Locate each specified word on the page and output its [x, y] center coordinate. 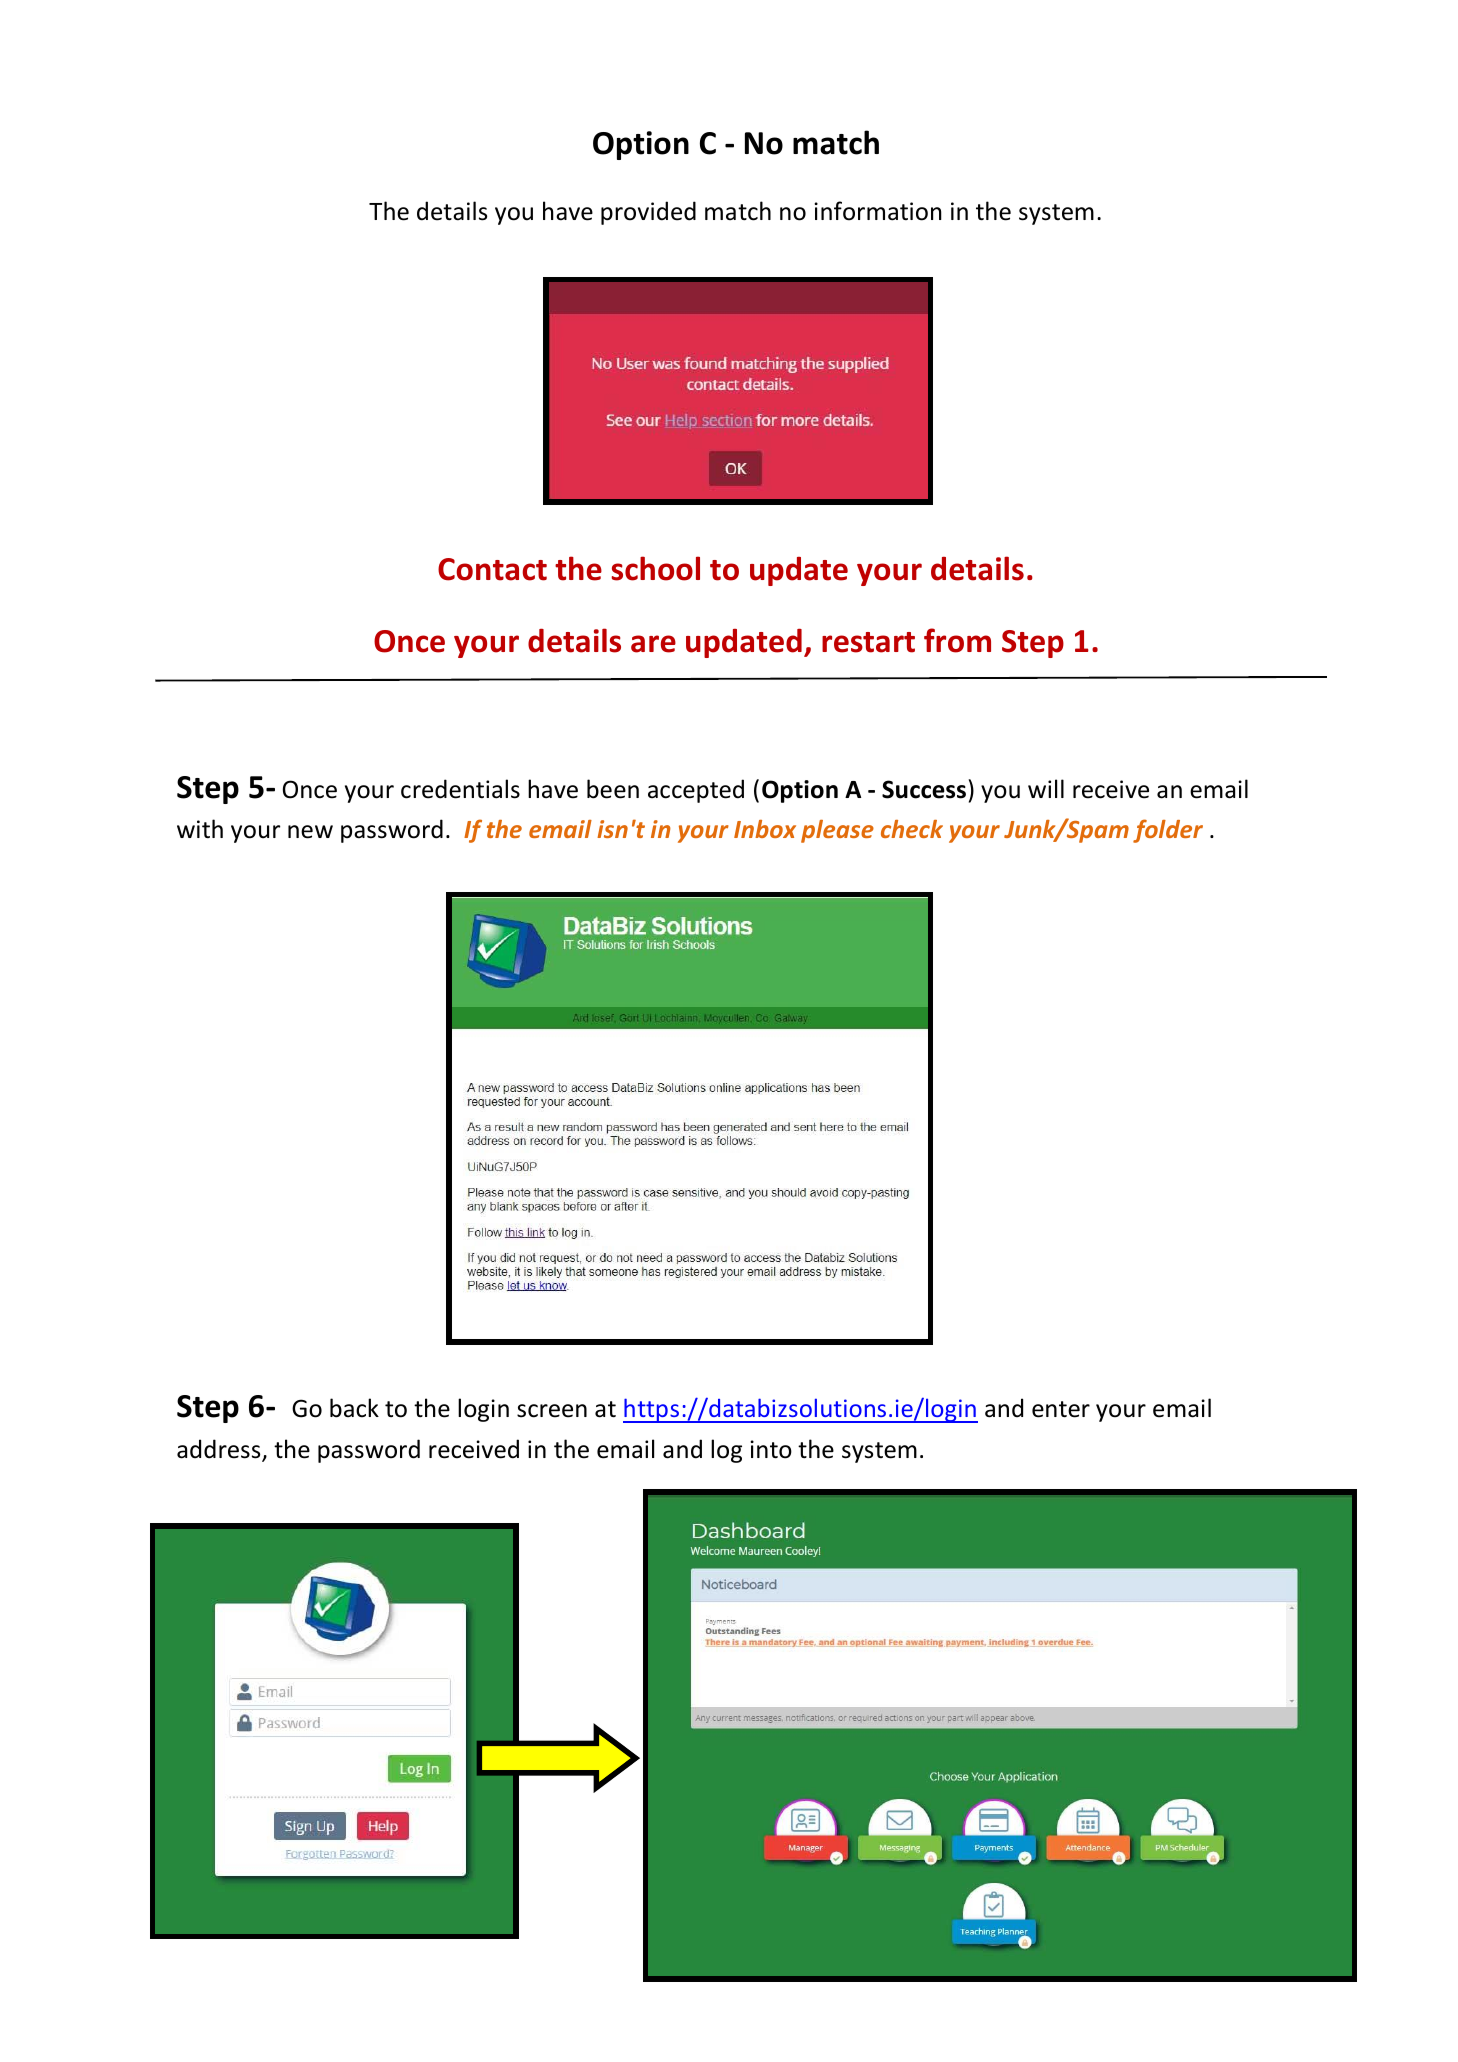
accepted [696, 791]
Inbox [765, 829]
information [878, 211]
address [220, 1450]
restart [868, 642]
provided [648, 213]
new [310, 832]
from [957, 640]
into [771, 1449]
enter [1061, 1409]
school [655, 568]
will [1046, 788]
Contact [492, 569]
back [354, 1408]
